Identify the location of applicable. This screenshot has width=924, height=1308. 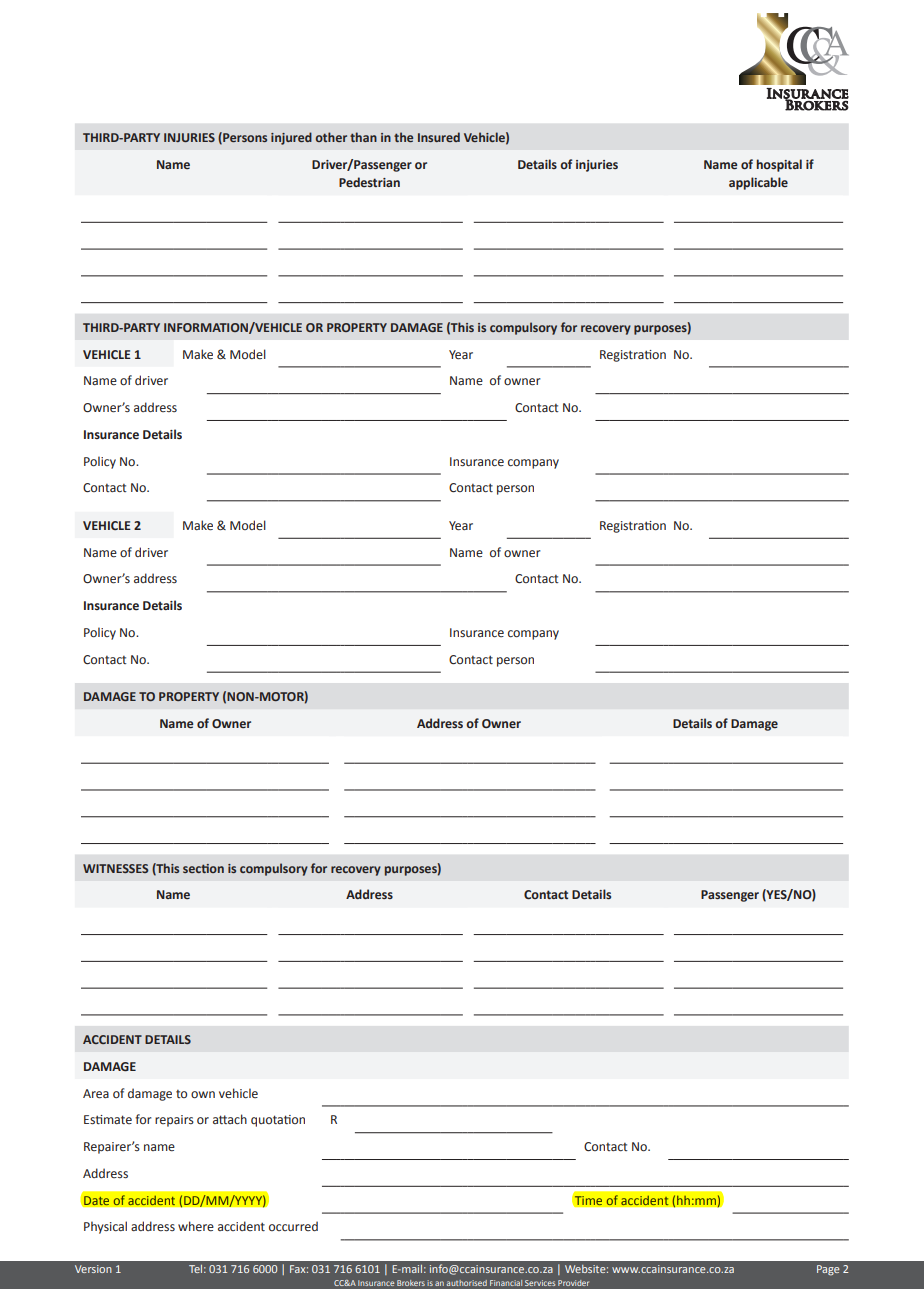
(758, 183).
